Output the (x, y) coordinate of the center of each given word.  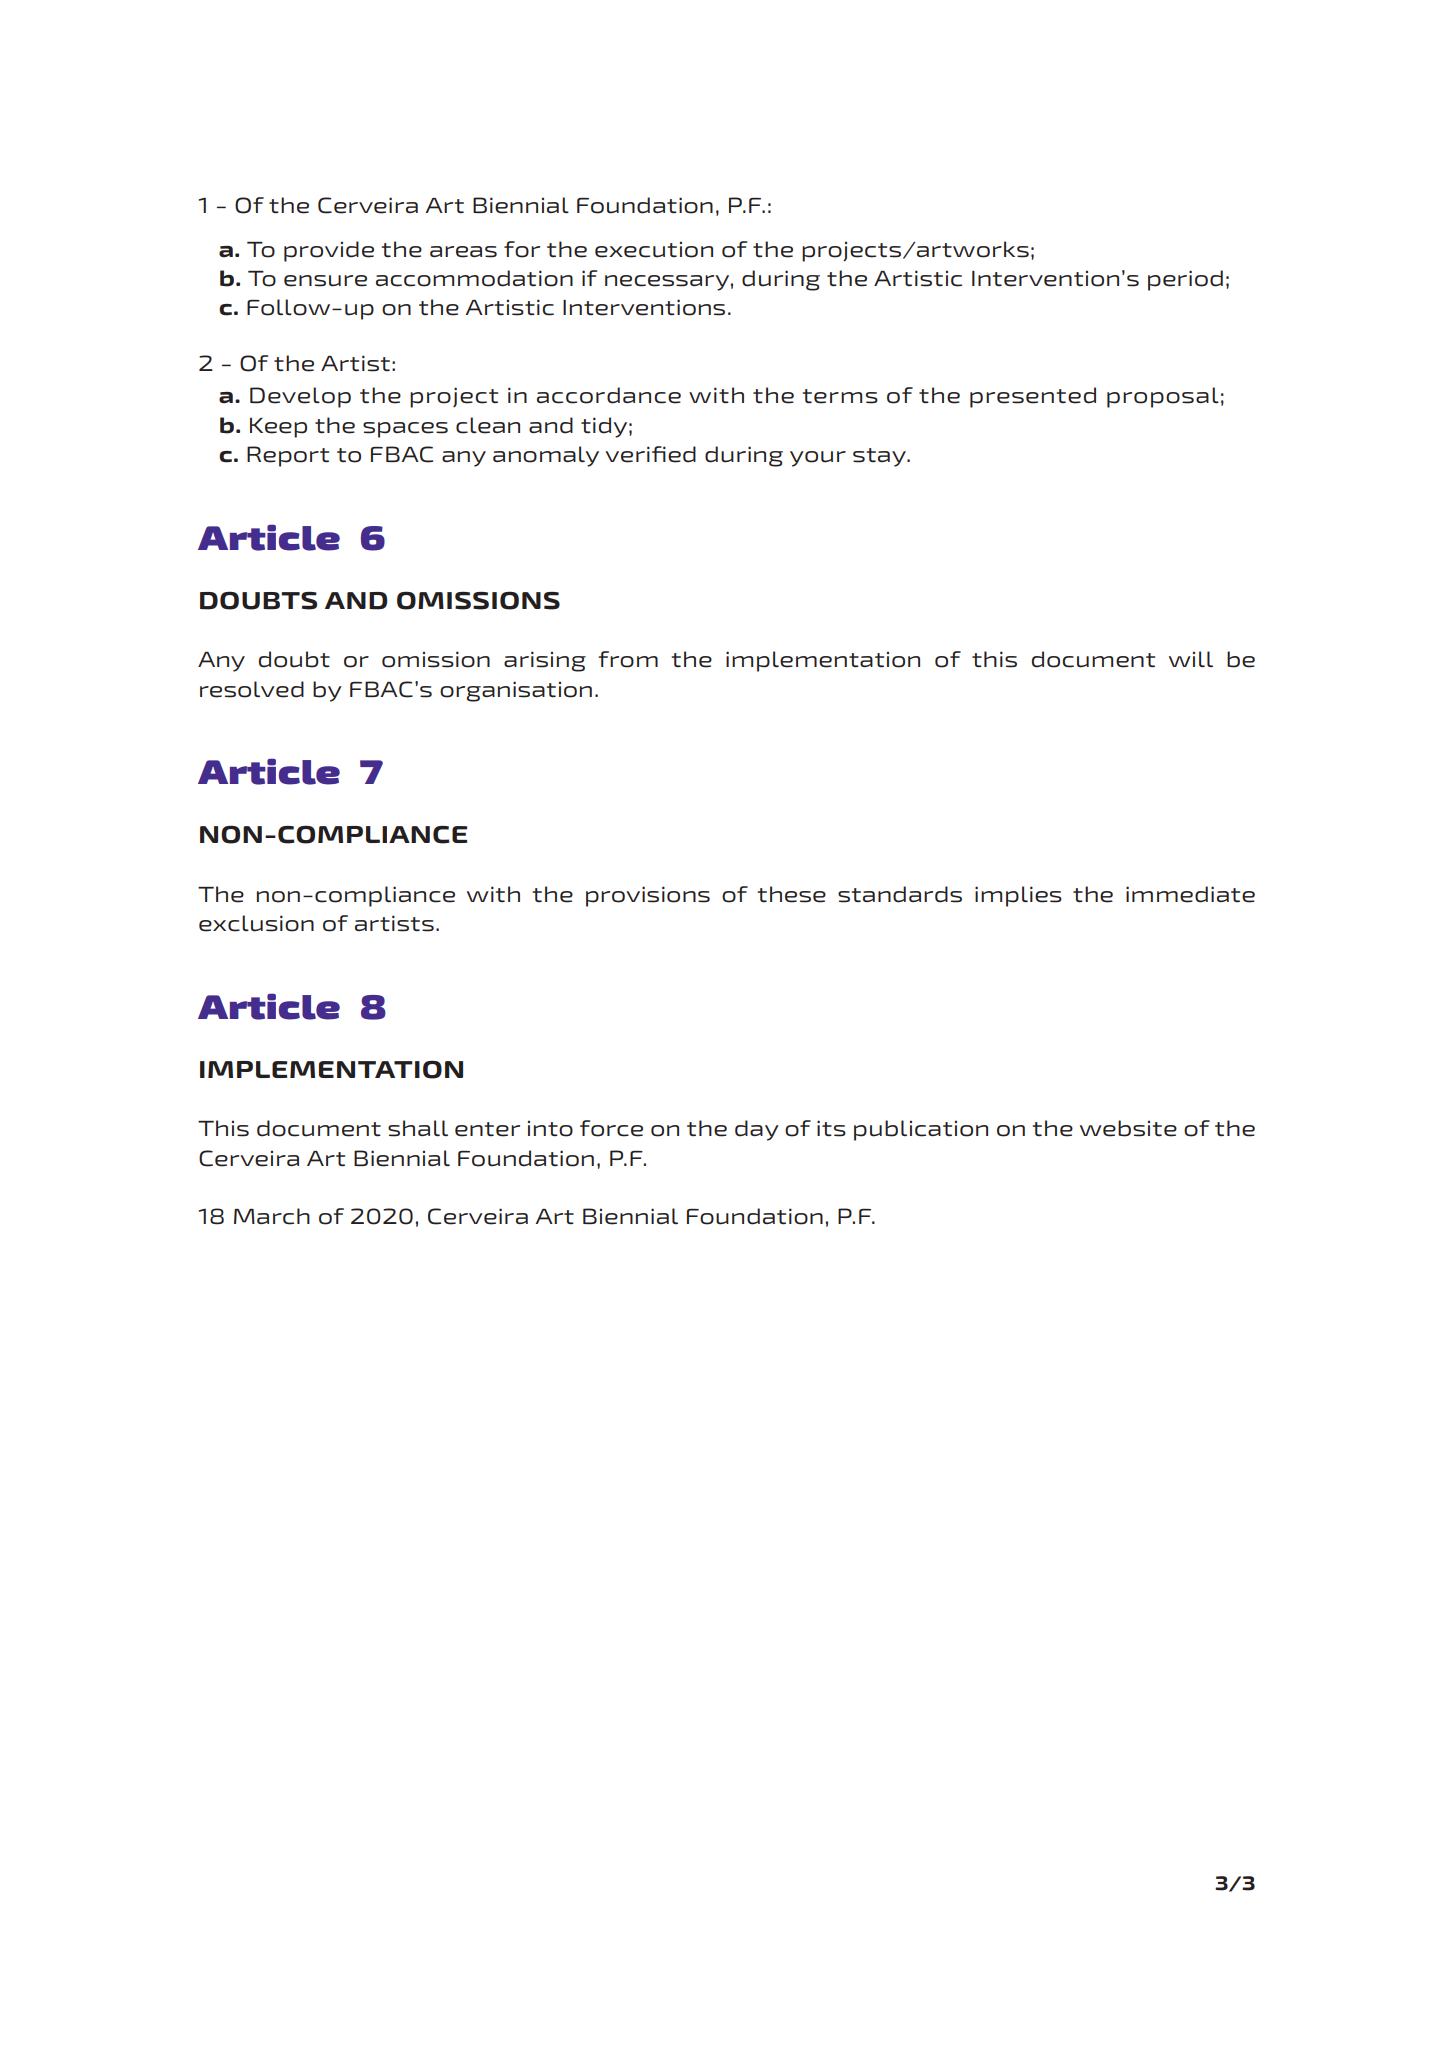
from (628, 659)
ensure (325, 281)
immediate (1190, 894)
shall (418, 1128)
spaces (405, 430)
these (791, 894)
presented (1033, 397)
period (1185, 280)
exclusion (256, 923)
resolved (252, 689)
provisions (648, 896)
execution (654, 249)
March (272, 1216)
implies (1018, 896)
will (1191, 659)
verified (650, 454)
